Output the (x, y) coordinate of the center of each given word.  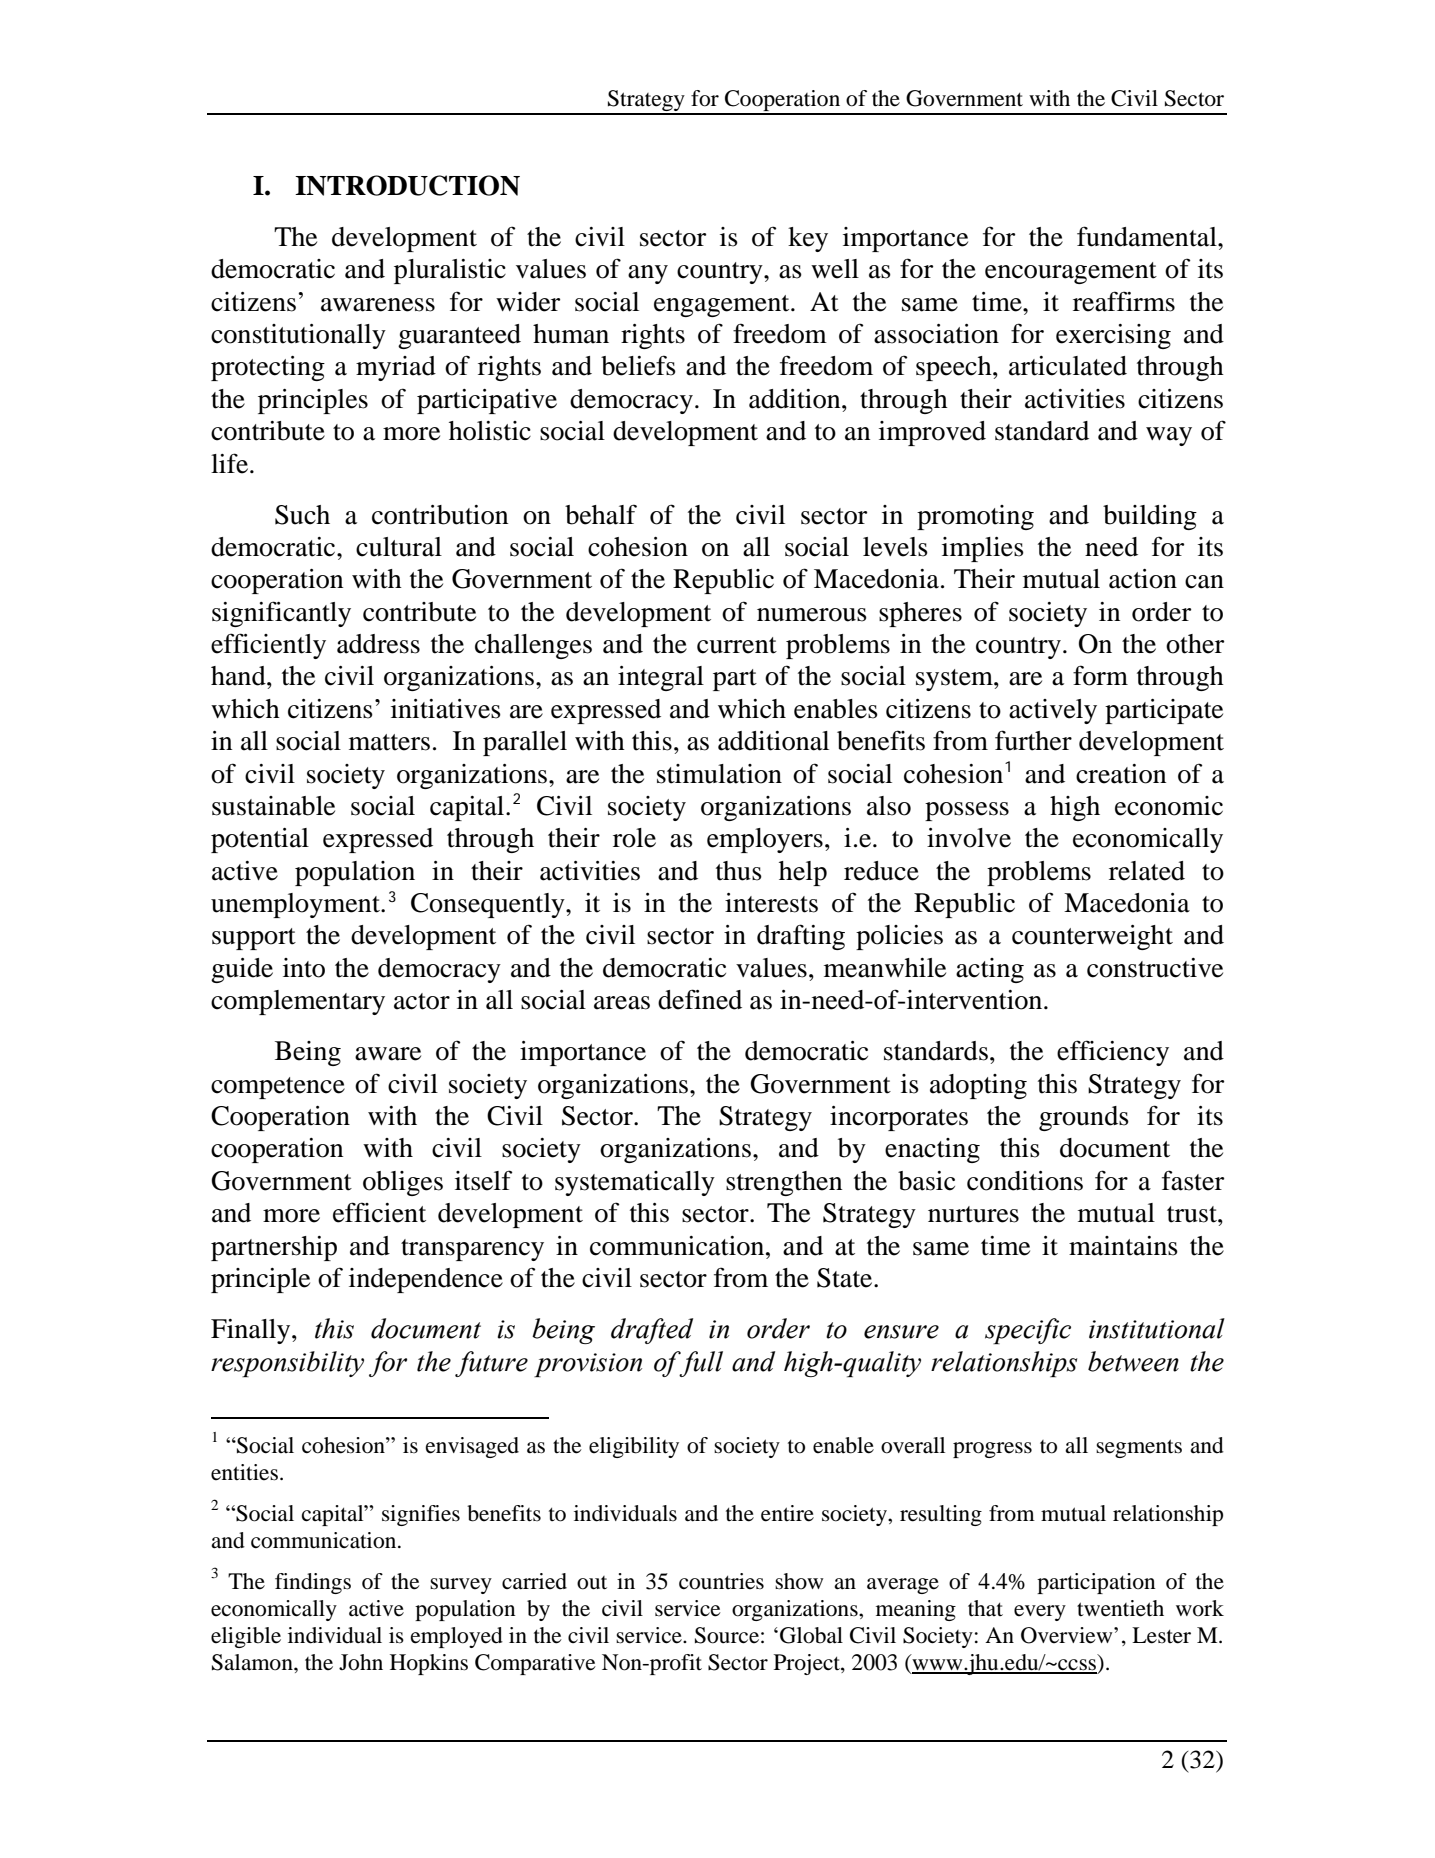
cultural (399, 547)
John (361, 1662)
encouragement (1071, 273)
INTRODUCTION (407, 185)
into (304, 968)
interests (771, 903)
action (1143, 579)
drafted (652, 1331)
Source (727, 1635)
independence (426, 1280)
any (648, 274)
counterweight (1092, 937)
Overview (1068, 1635)
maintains (1123, 1246)
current (737, 645)
